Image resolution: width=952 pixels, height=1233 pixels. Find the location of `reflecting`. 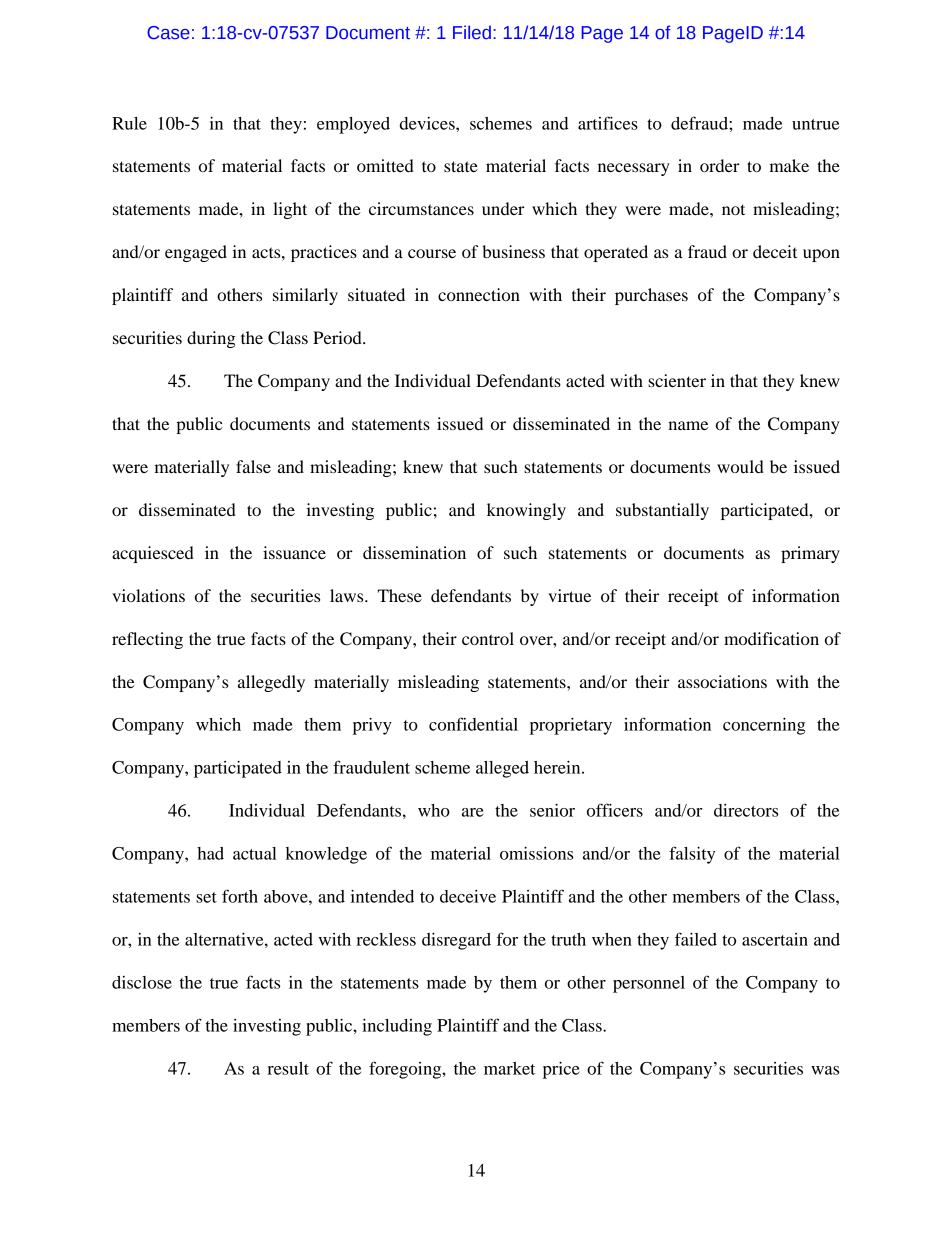

reflecting is located at coordinates (147, 640).
